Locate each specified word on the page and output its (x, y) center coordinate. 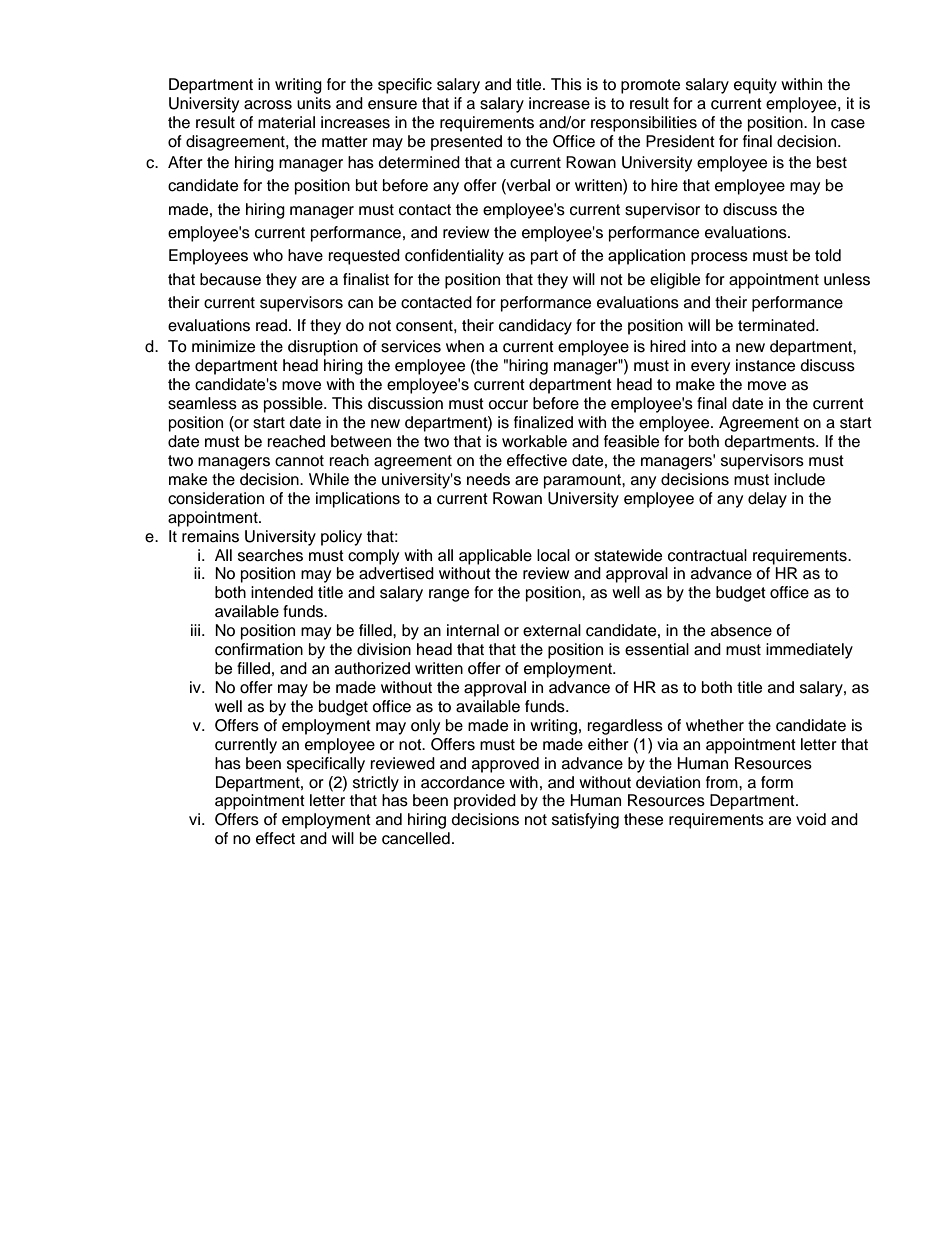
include (799, 479)
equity (755, 86)
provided (485, 802)
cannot (299, 461)
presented (466, 143)
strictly (376, 784)
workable (534, 441)
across (268, 105)
